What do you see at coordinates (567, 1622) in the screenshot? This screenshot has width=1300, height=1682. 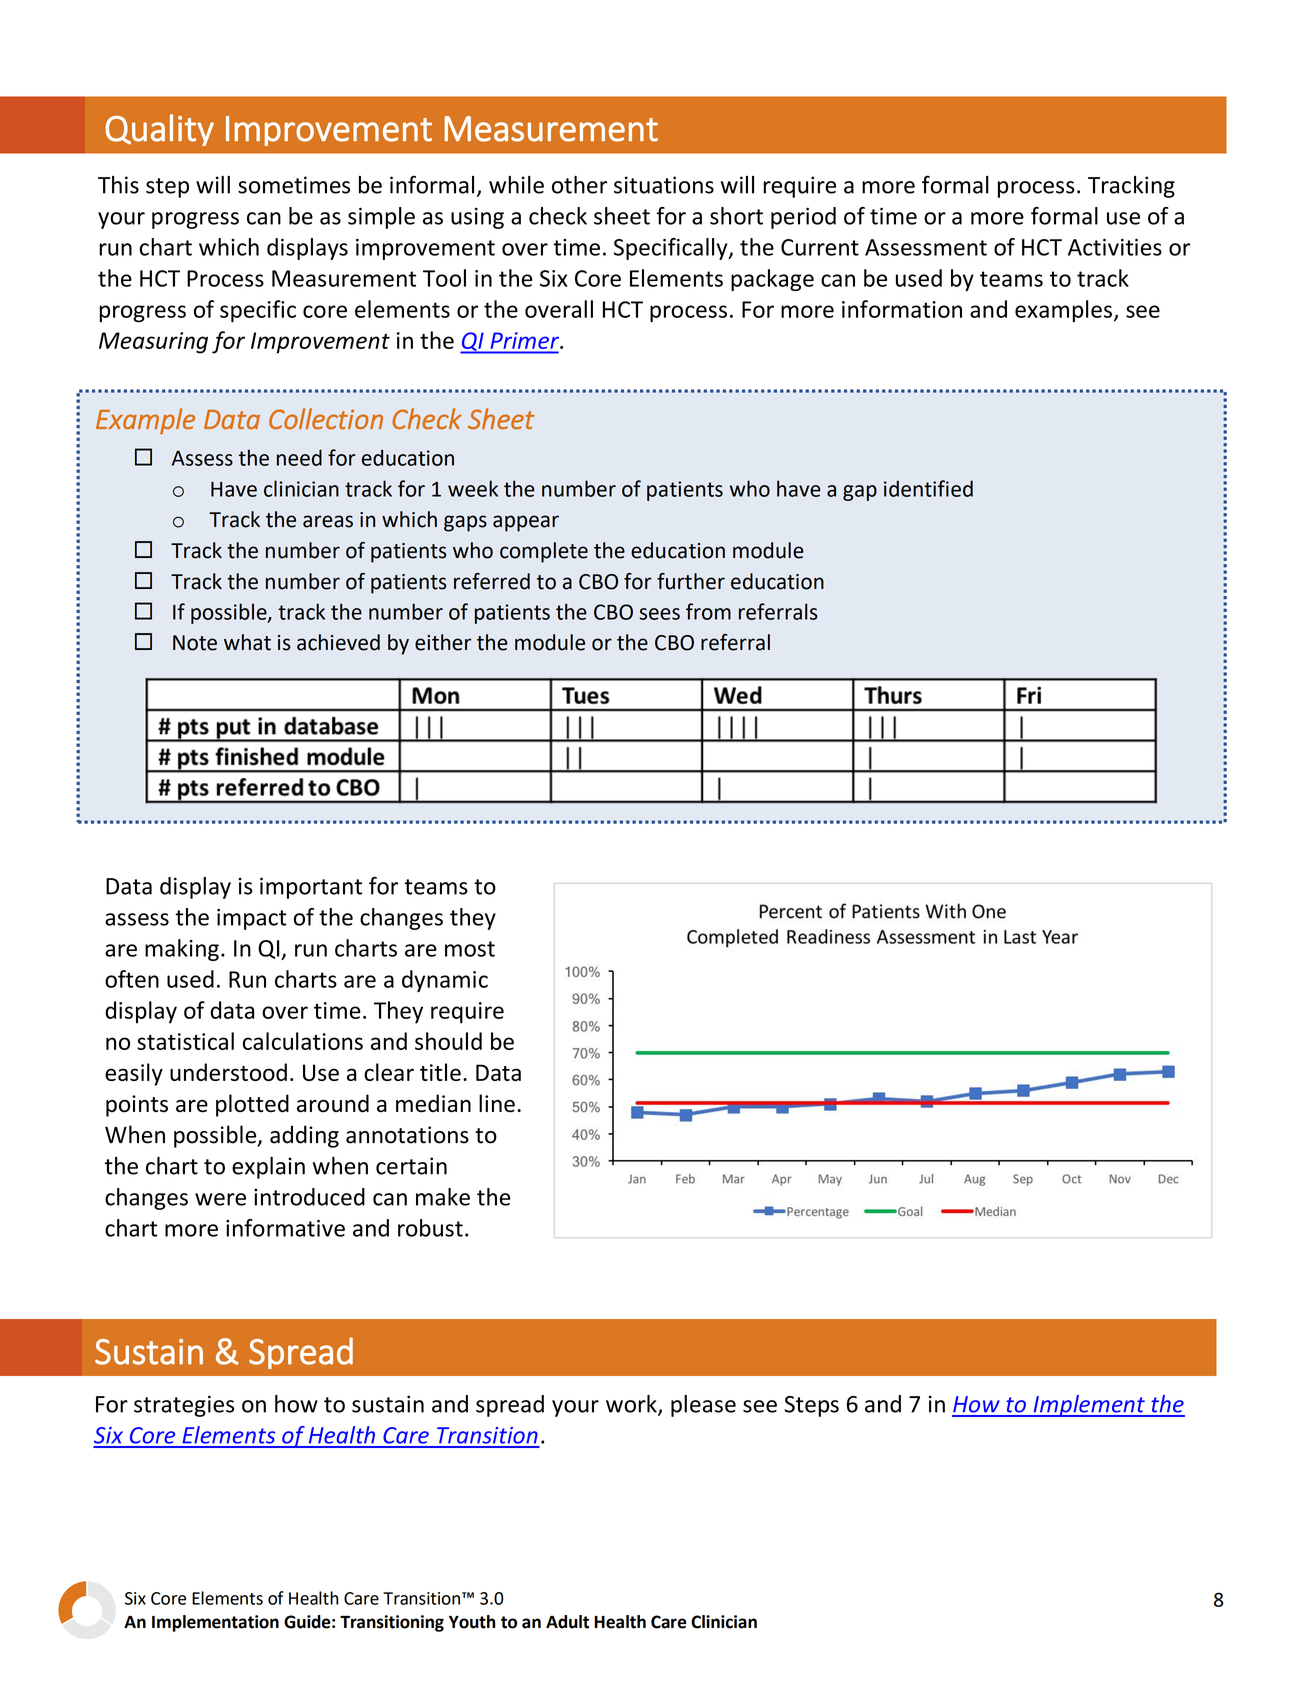 I see `Adult` at bounding box center [567, 1622].
